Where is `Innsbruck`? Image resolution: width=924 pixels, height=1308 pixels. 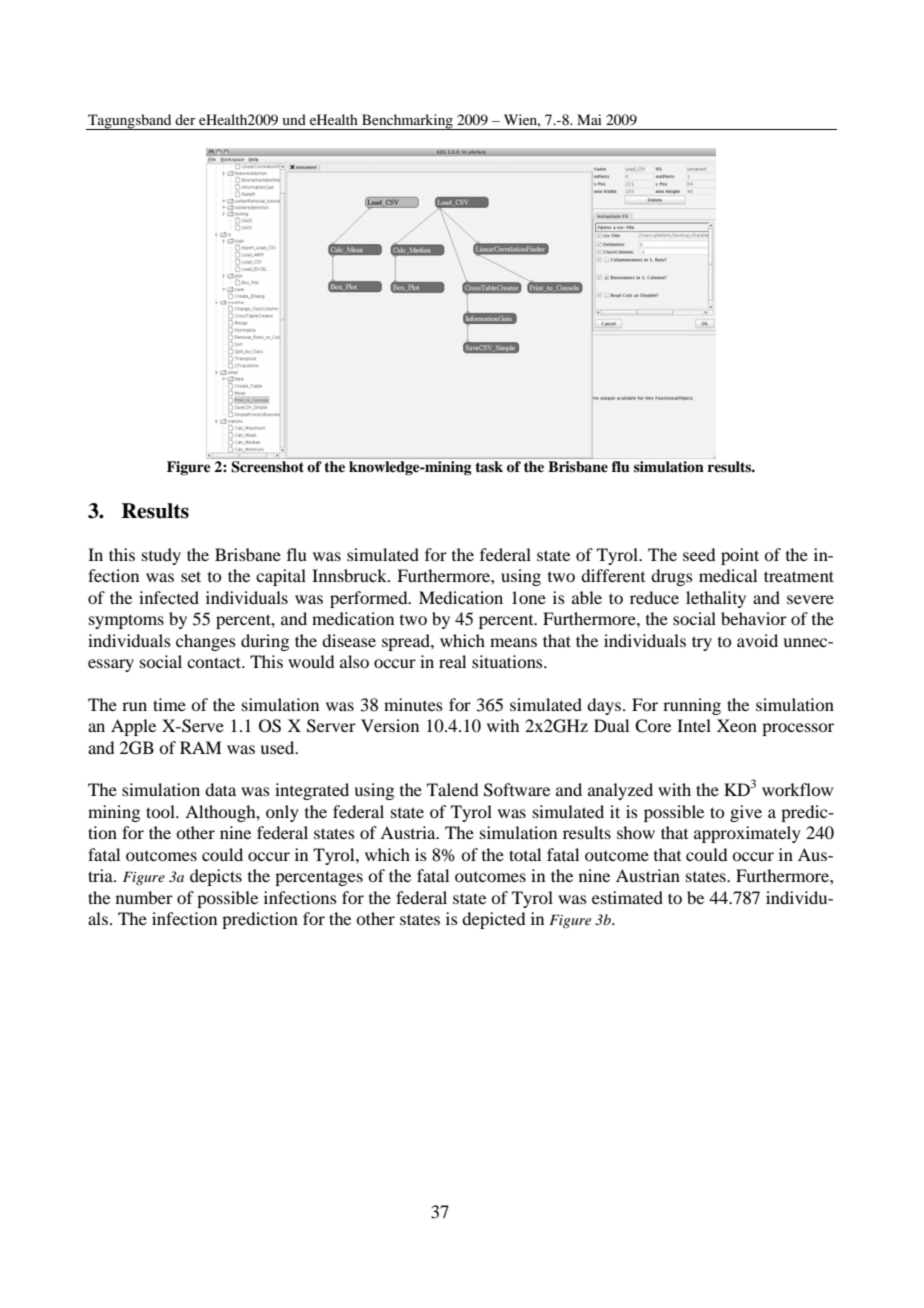
Innsbruck is located at coordinates (350, 575).
